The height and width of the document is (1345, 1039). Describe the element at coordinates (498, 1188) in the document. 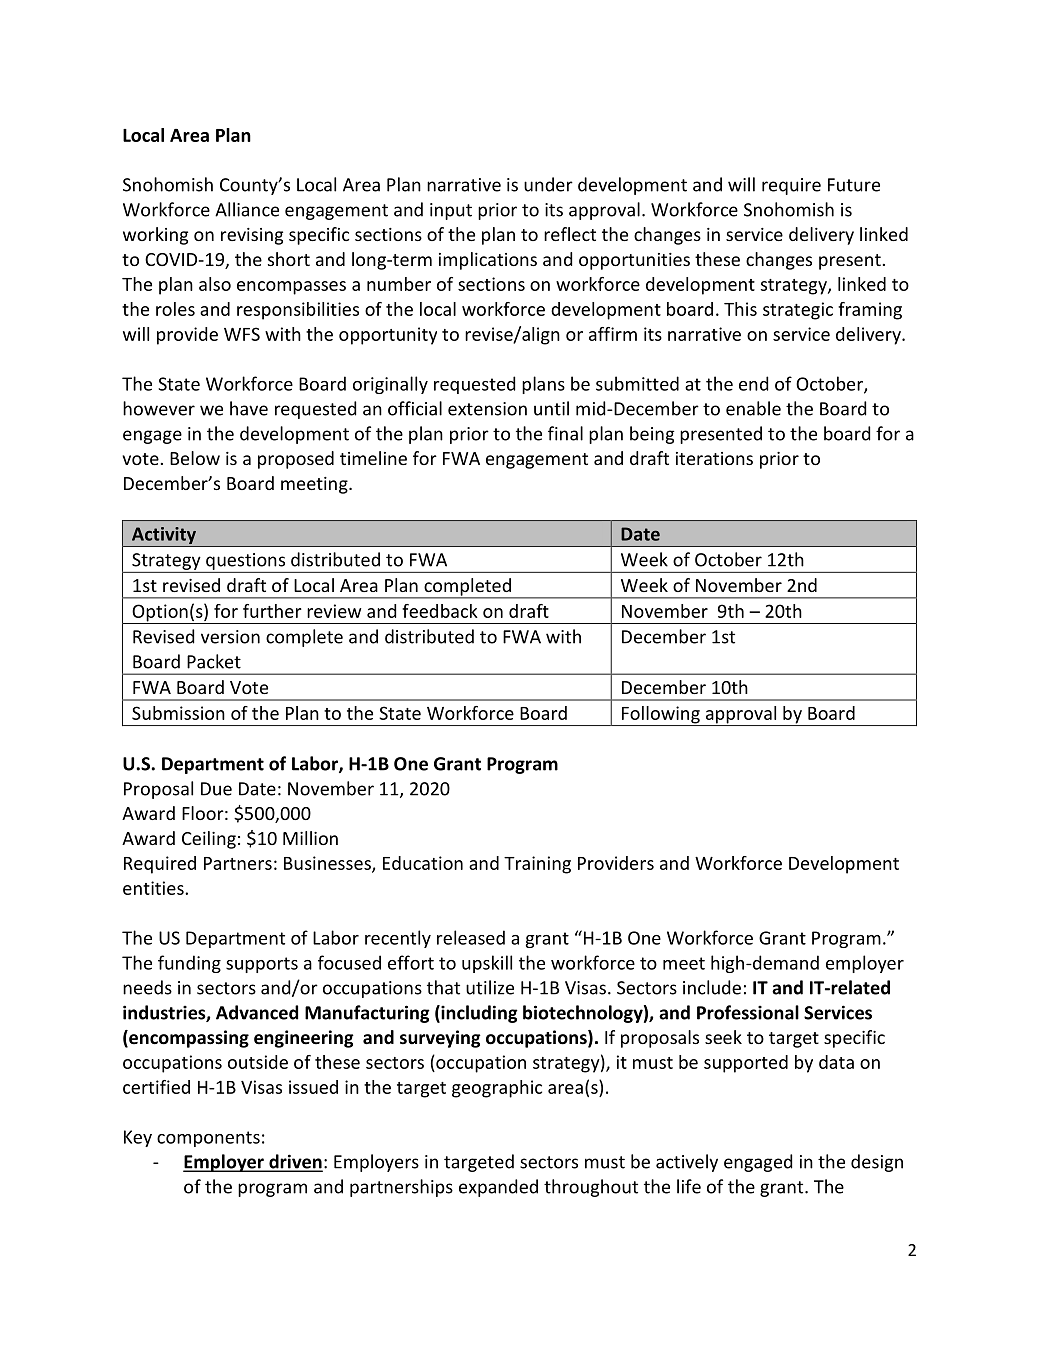

I see `expanded` at that location.
